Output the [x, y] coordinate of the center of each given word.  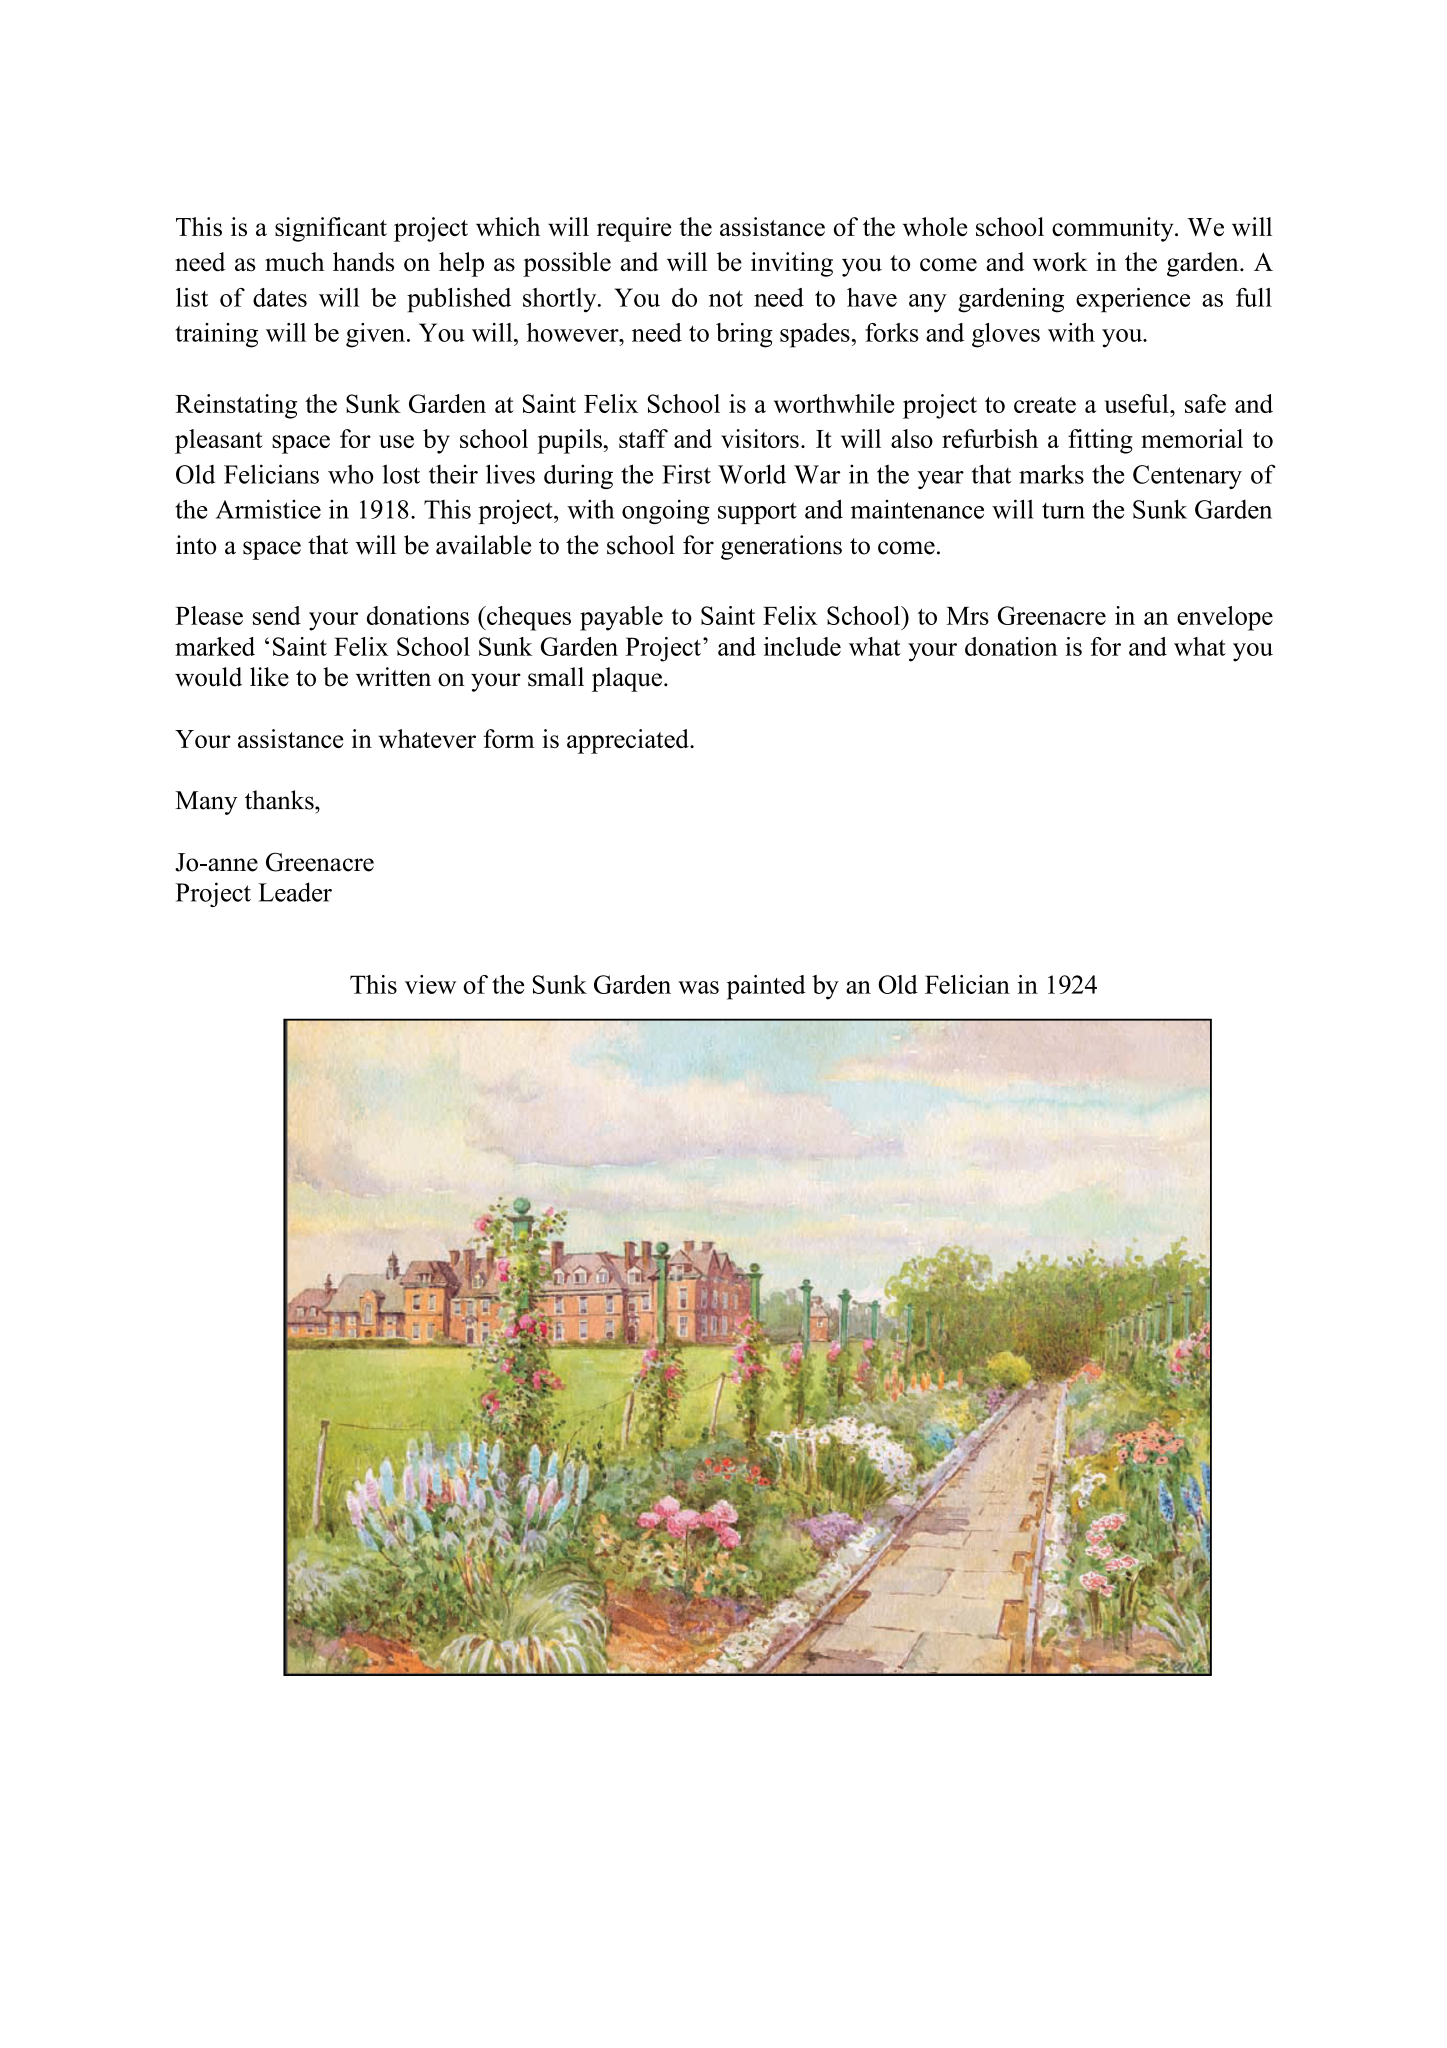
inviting [792, 264]
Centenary [1187, 477]
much [294, 262]
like [269, 677]
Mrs [967, 616]
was [698, 987]
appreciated [629, 741]
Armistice [268, 509]
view [430, 984]
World [752, 474]
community [1114, 229]
